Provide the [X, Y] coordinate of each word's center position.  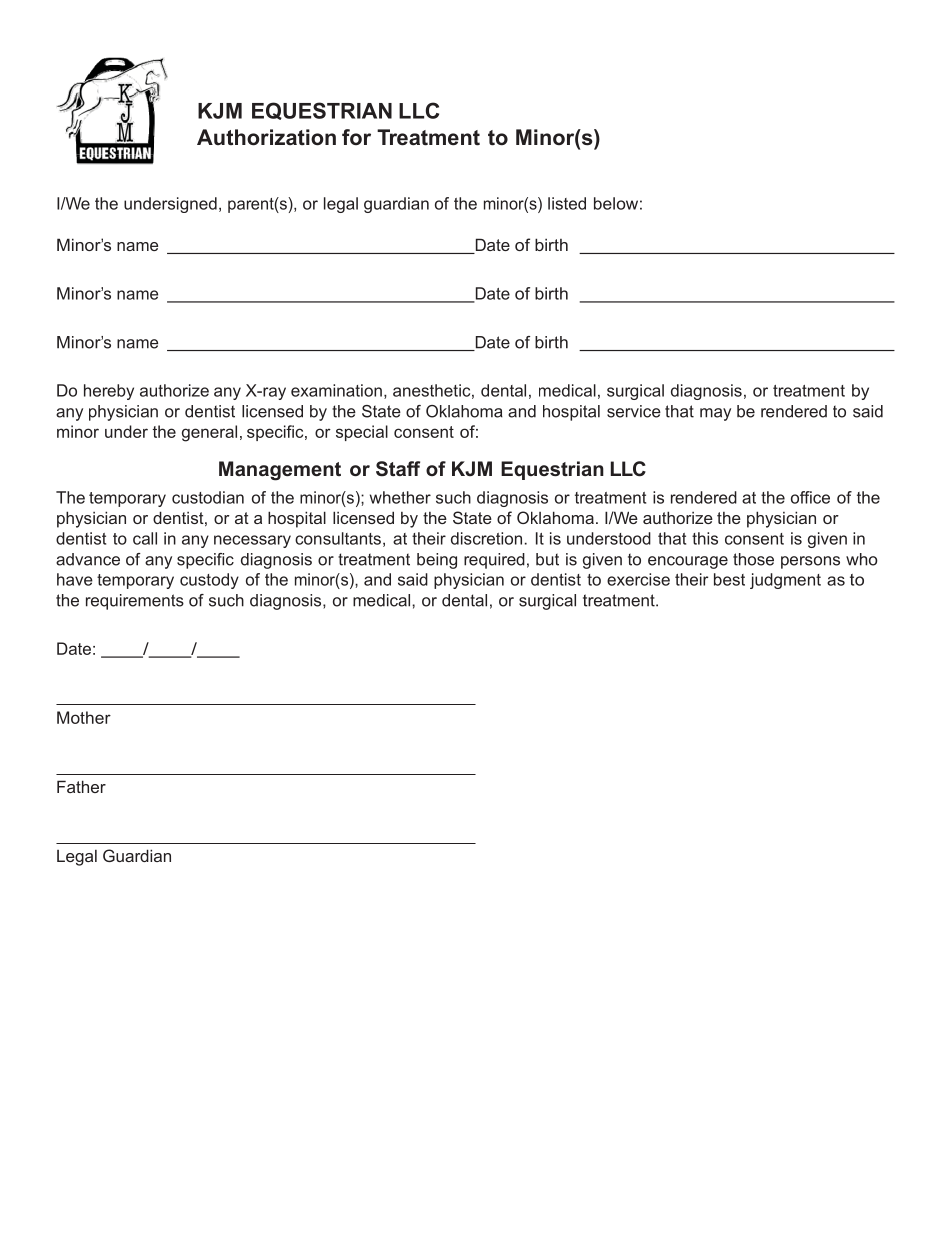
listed [567, 203]
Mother [84, 717]
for [356, 137]
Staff [398, 469]
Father [81, 786]
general [209, 433]
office [810, 497]
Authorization [266, 137]
